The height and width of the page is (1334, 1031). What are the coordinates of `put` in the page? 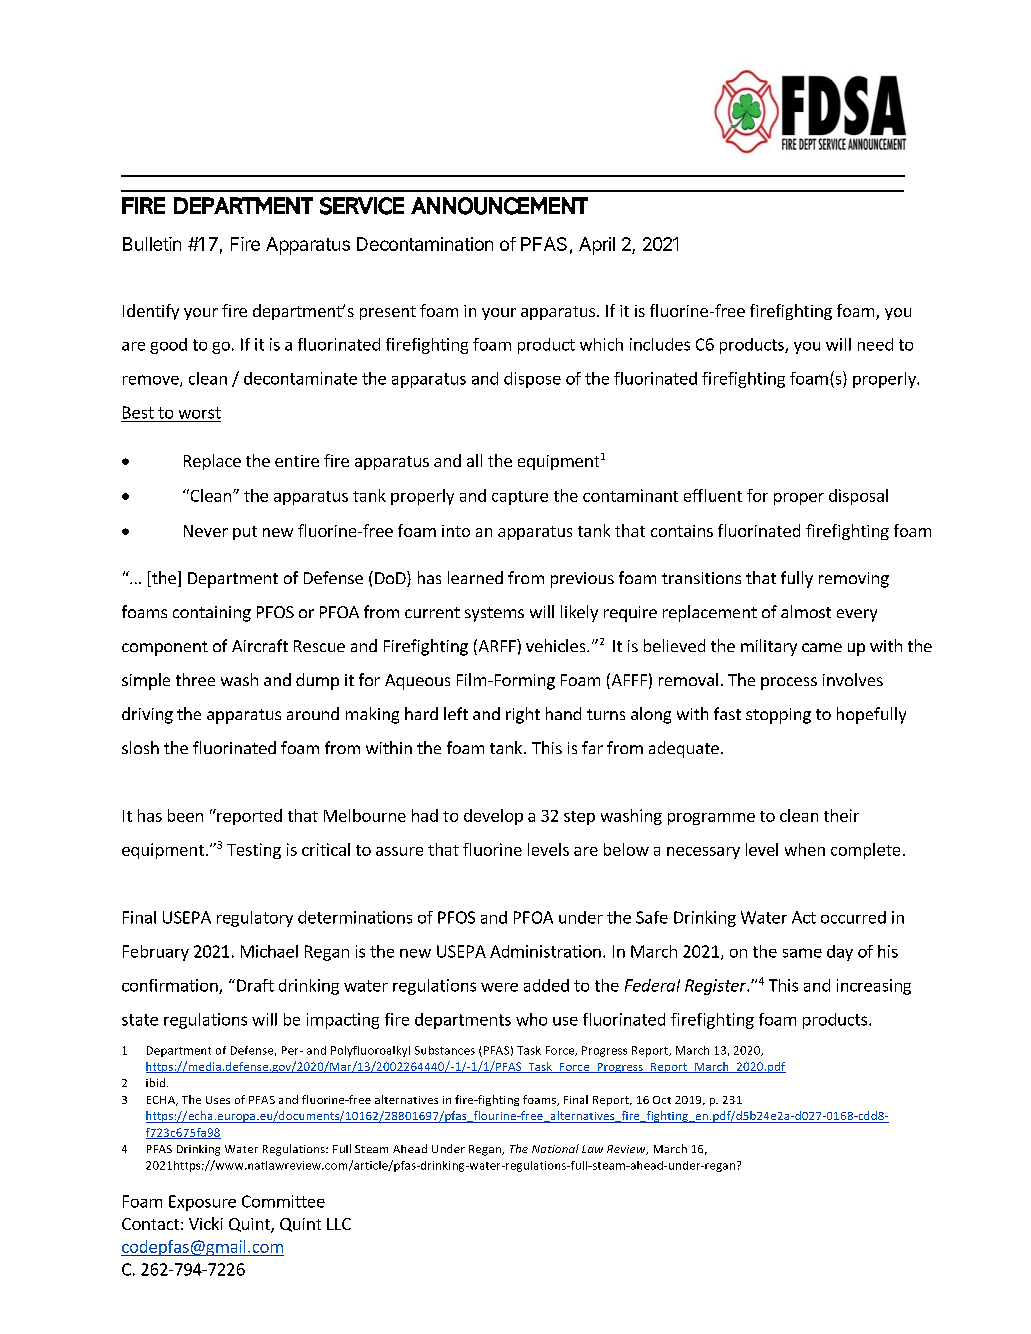 It's located at (245, 533).
